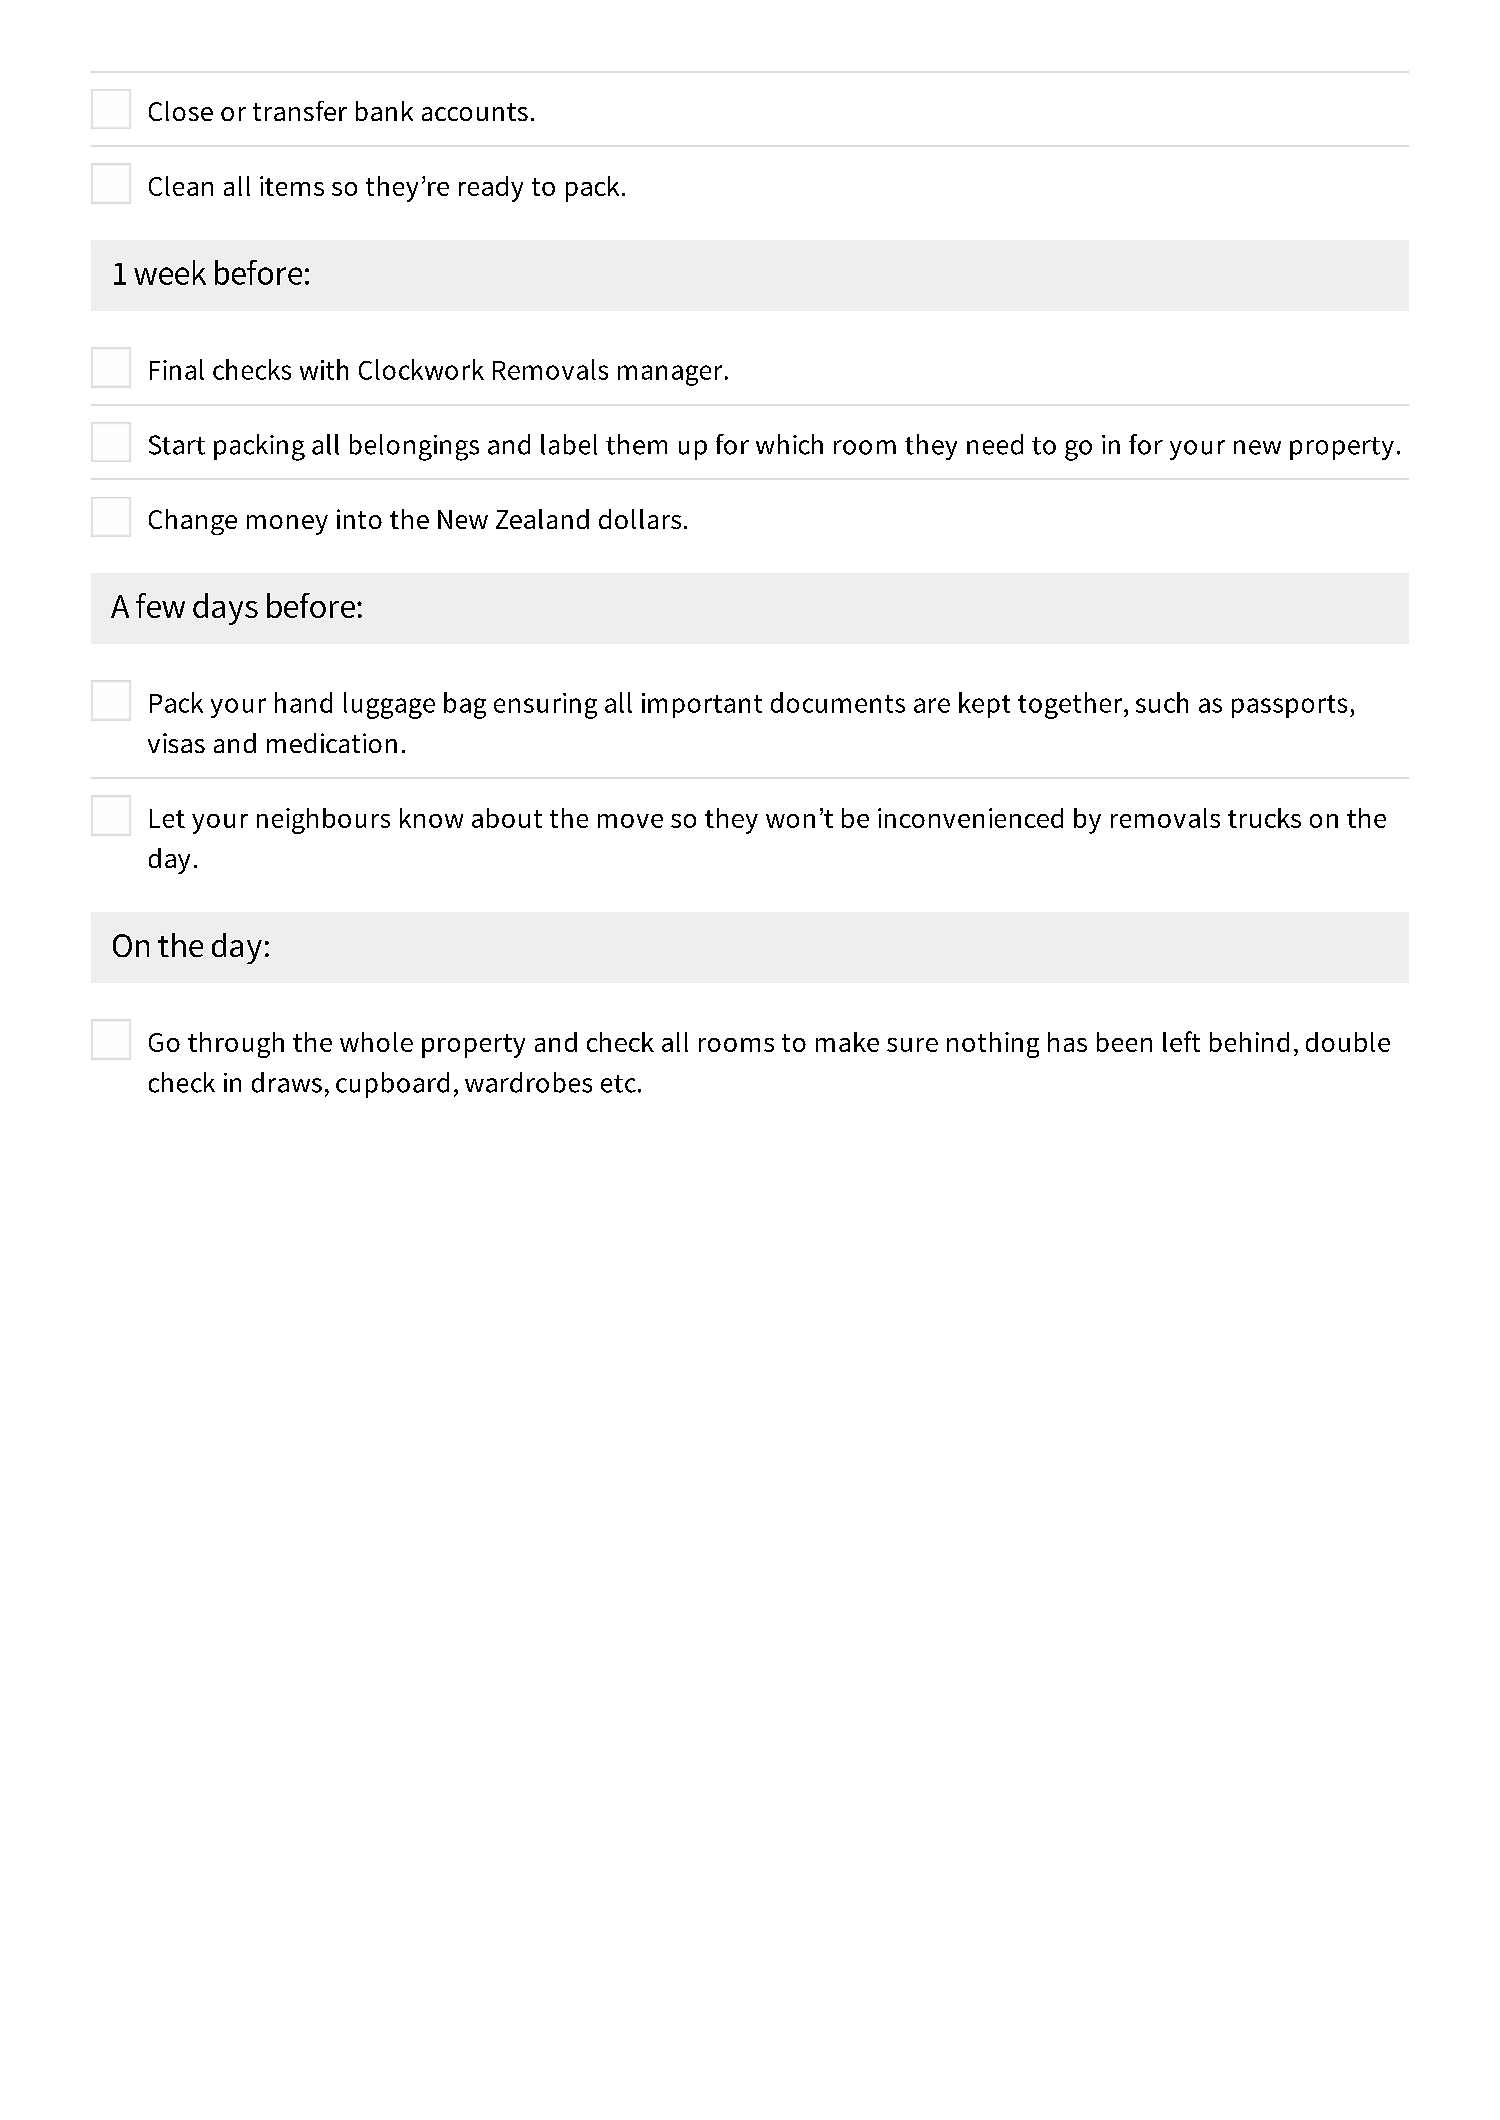  I want to click on make, so click(847, 1042).
